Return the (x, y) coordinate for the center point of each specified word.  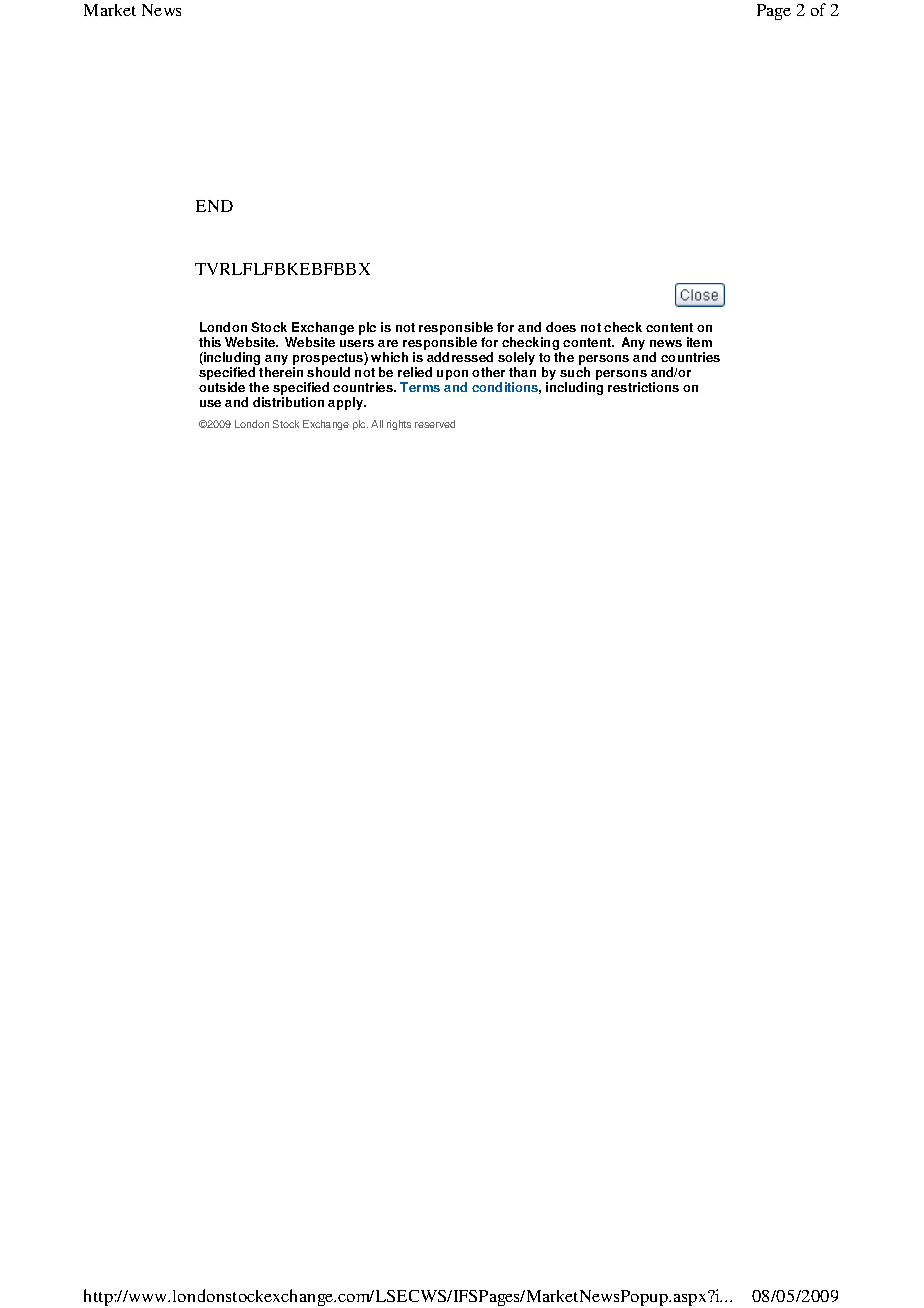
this (210, 342)
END (214, 206)
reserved (435, 424)
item (699, 342)
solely (516, 360)
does (561, 327)
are (388, 343)
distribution (288, 402)
